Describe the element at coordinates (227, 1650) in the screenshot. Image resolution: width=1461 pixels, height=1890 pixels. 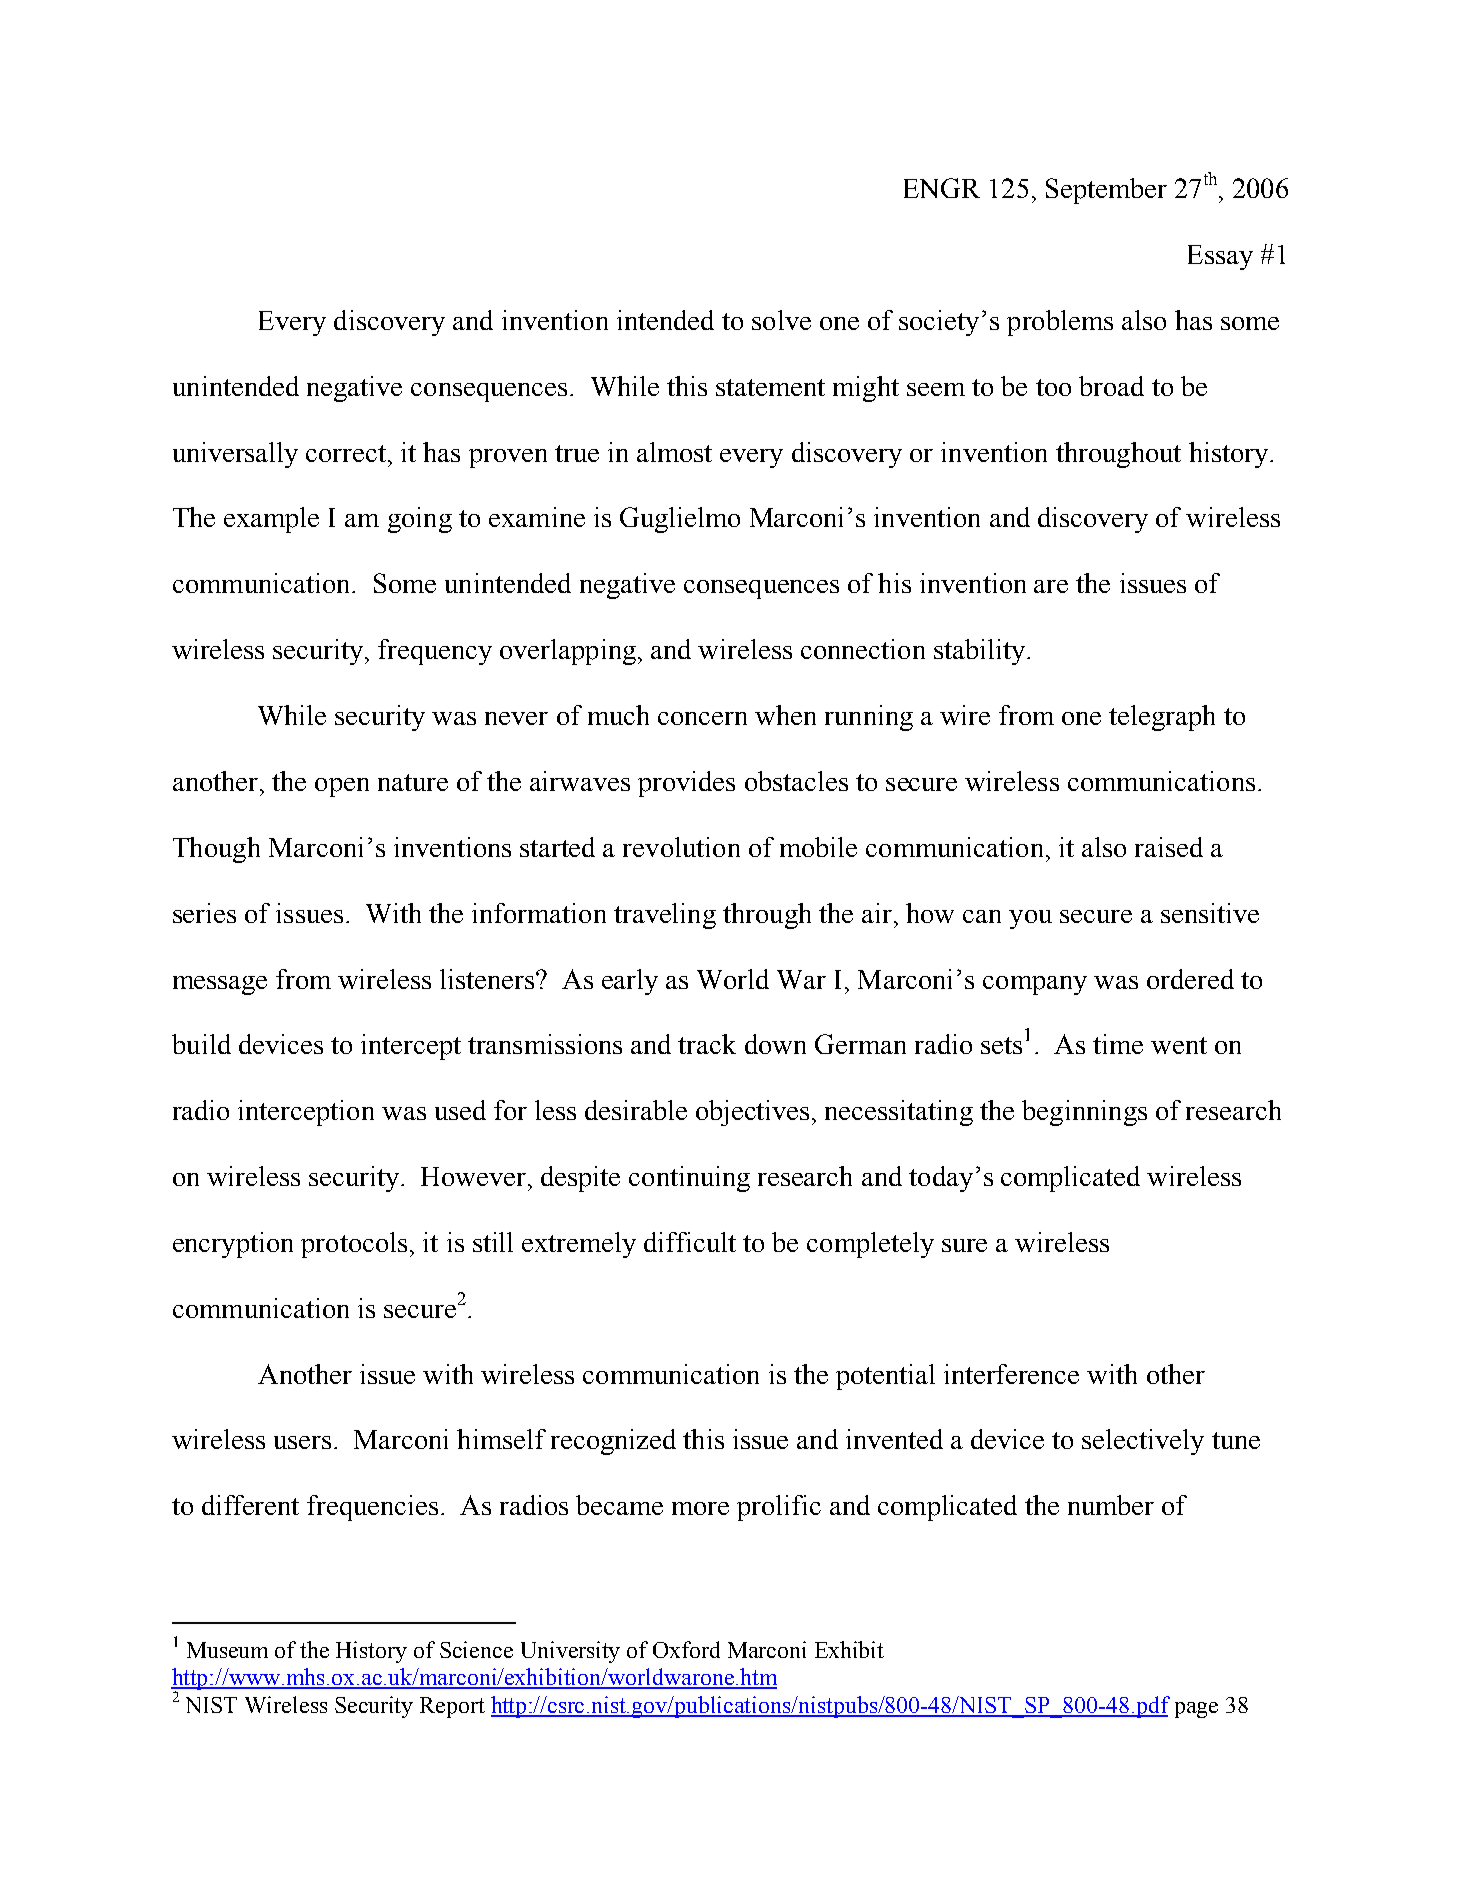
I see `Museum` at that location.
